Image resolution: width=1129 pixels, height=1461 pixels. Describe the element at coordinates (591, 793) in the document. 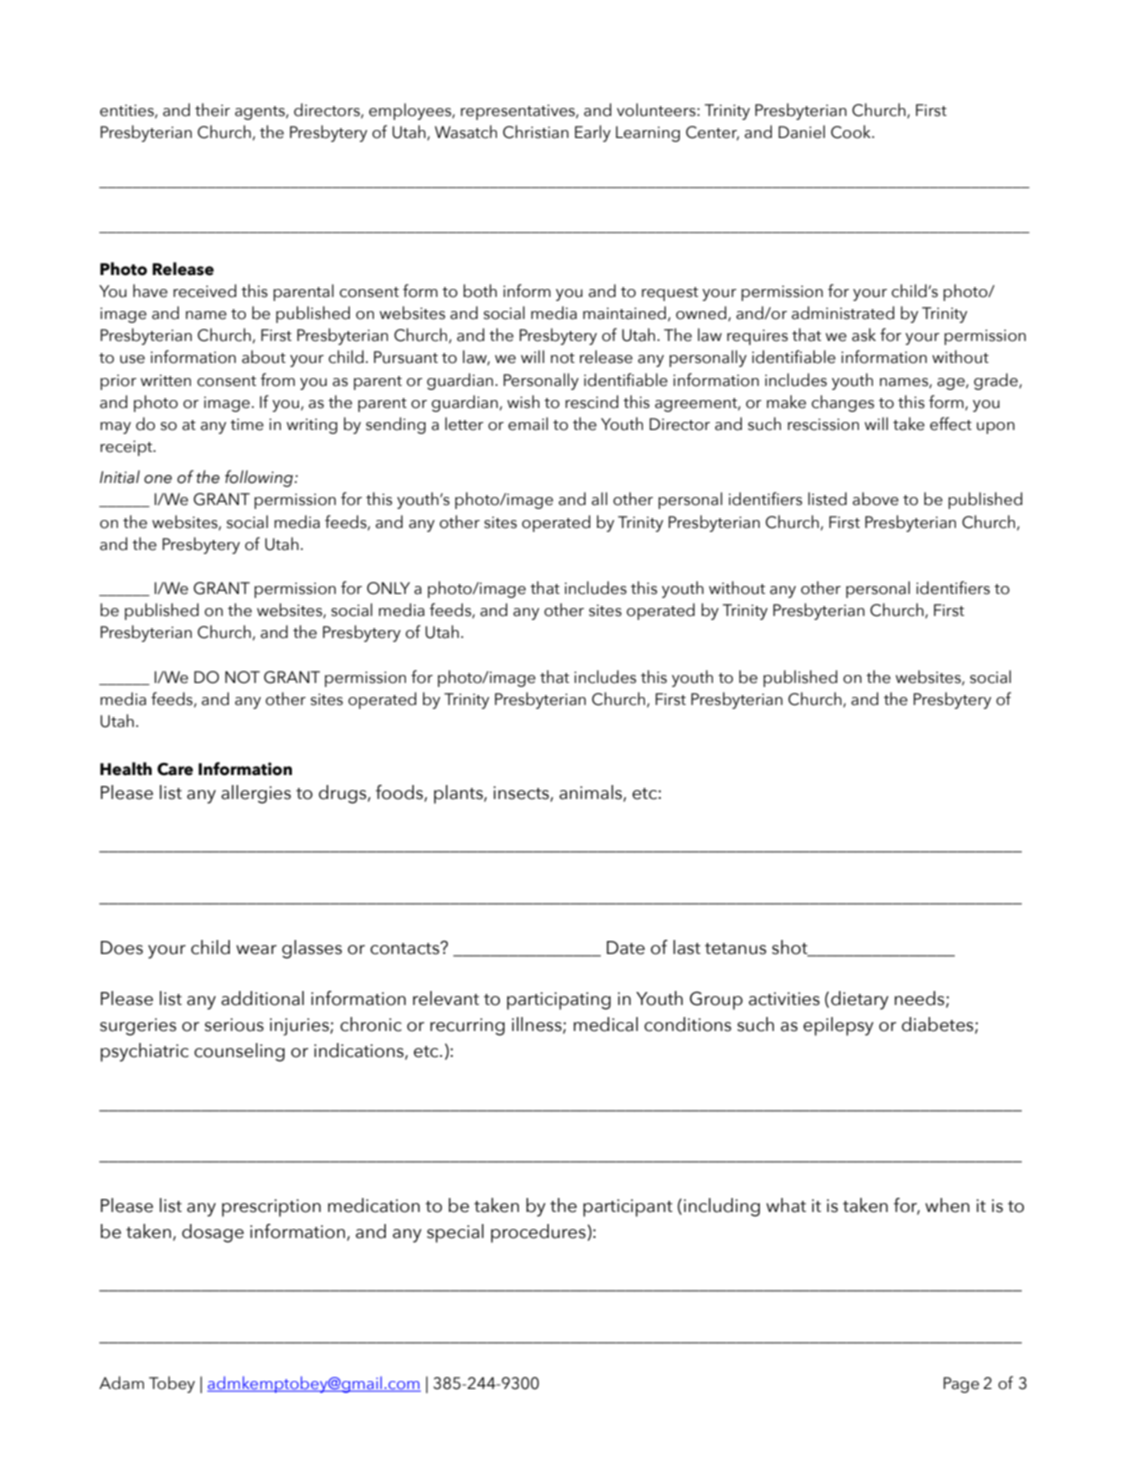

I see `animals` at that location.
